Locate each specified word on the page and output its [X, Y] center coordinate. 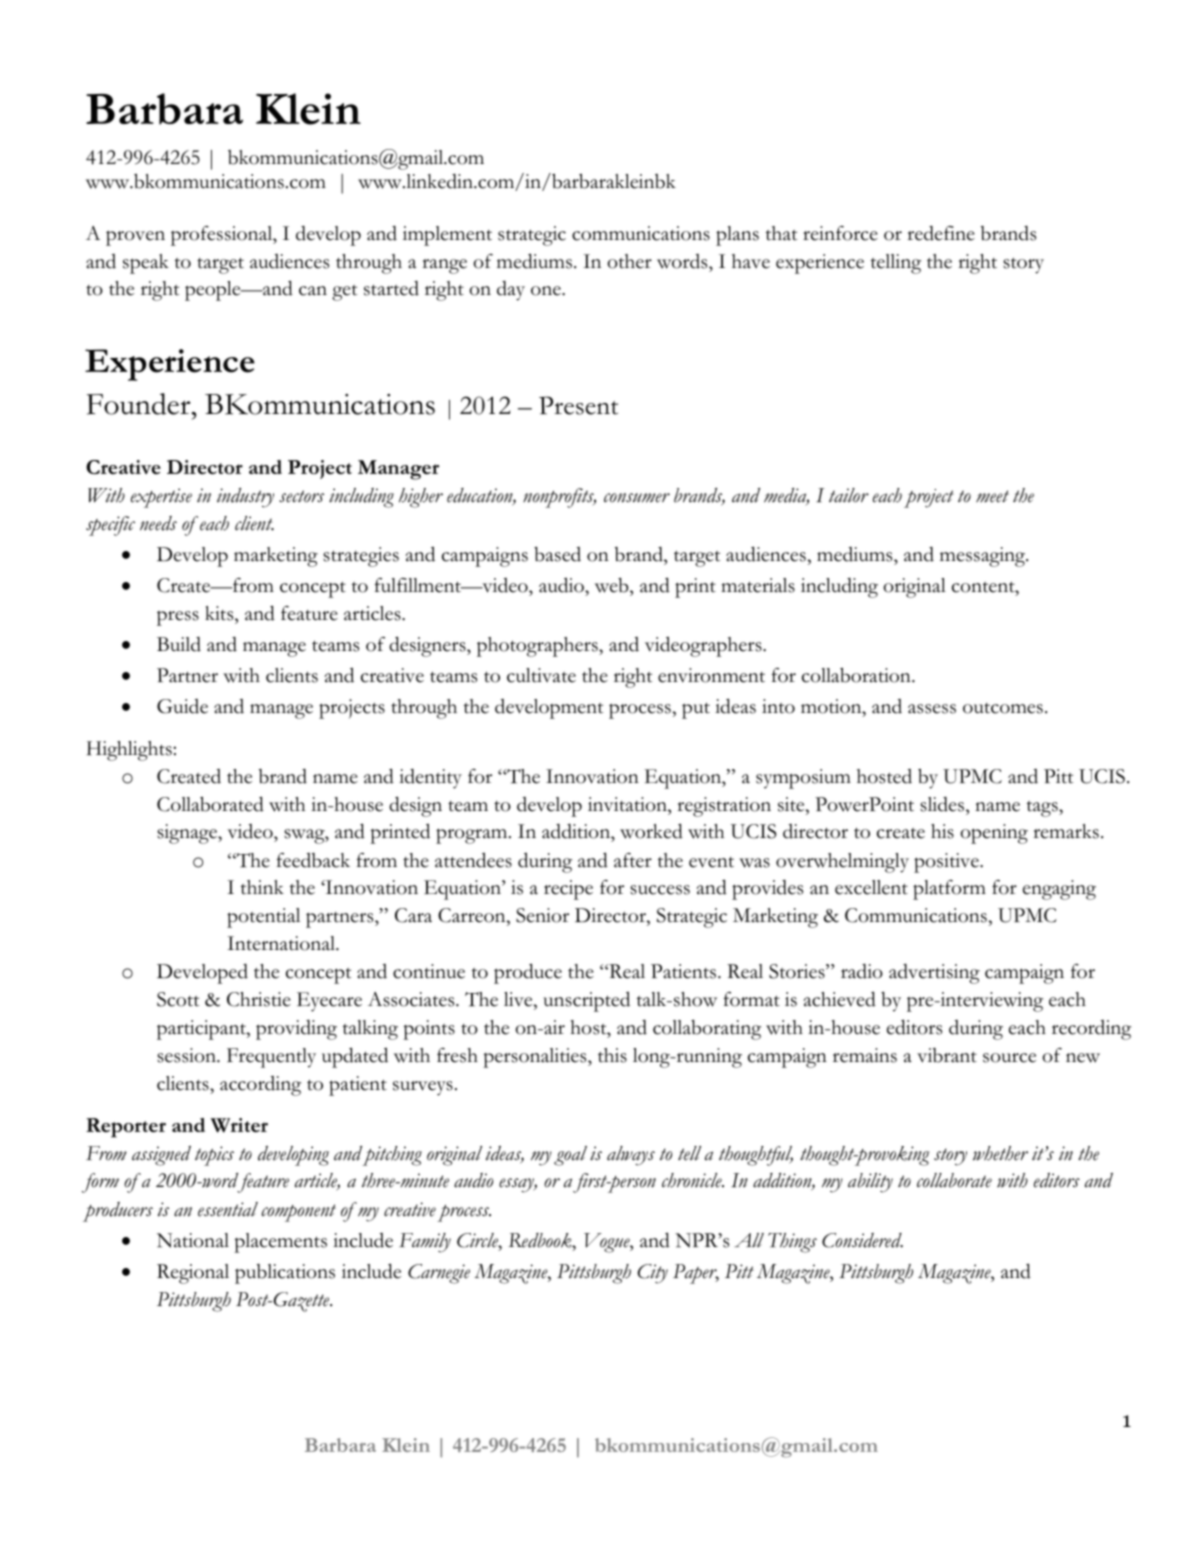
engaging [1059, 890]
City [652, 1274]
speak [146, 264]
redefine [941, 233]
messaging [984, 557]
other [629, 261]
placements [280, 1243]
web [613, 587]
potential [263, 918]
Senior [542, 915]
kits [220, 613]
